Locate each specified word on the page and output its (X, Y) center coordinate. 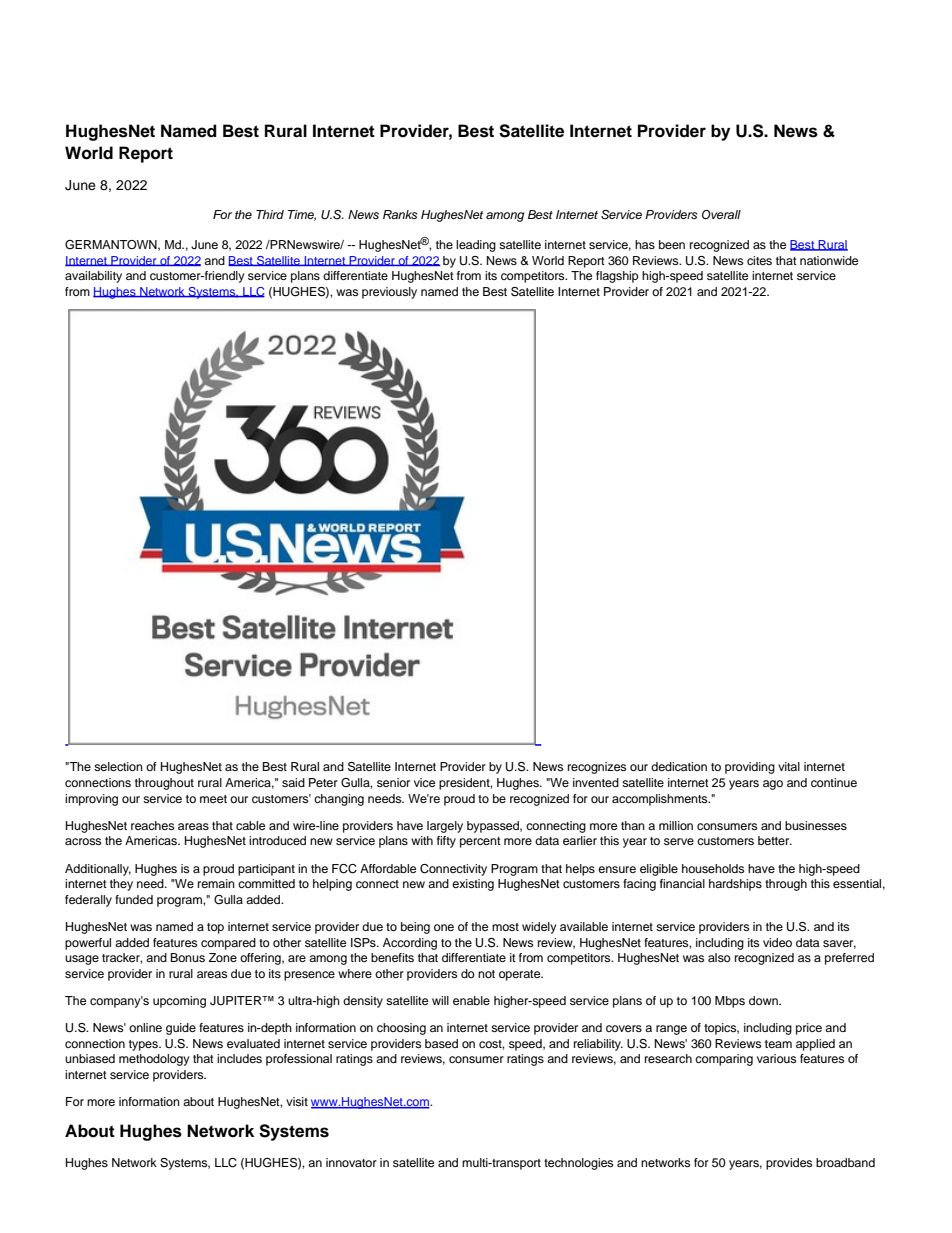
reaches (152, 825)
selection (118, 766)
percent (480, 842)
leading (476, 246)
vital (789, 766)
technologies (578, 1164)
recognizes (597, 768)
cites (759, 260)
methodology (154, 1060)
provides (789, 1164)
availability (93, 277)
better (775, 840)
